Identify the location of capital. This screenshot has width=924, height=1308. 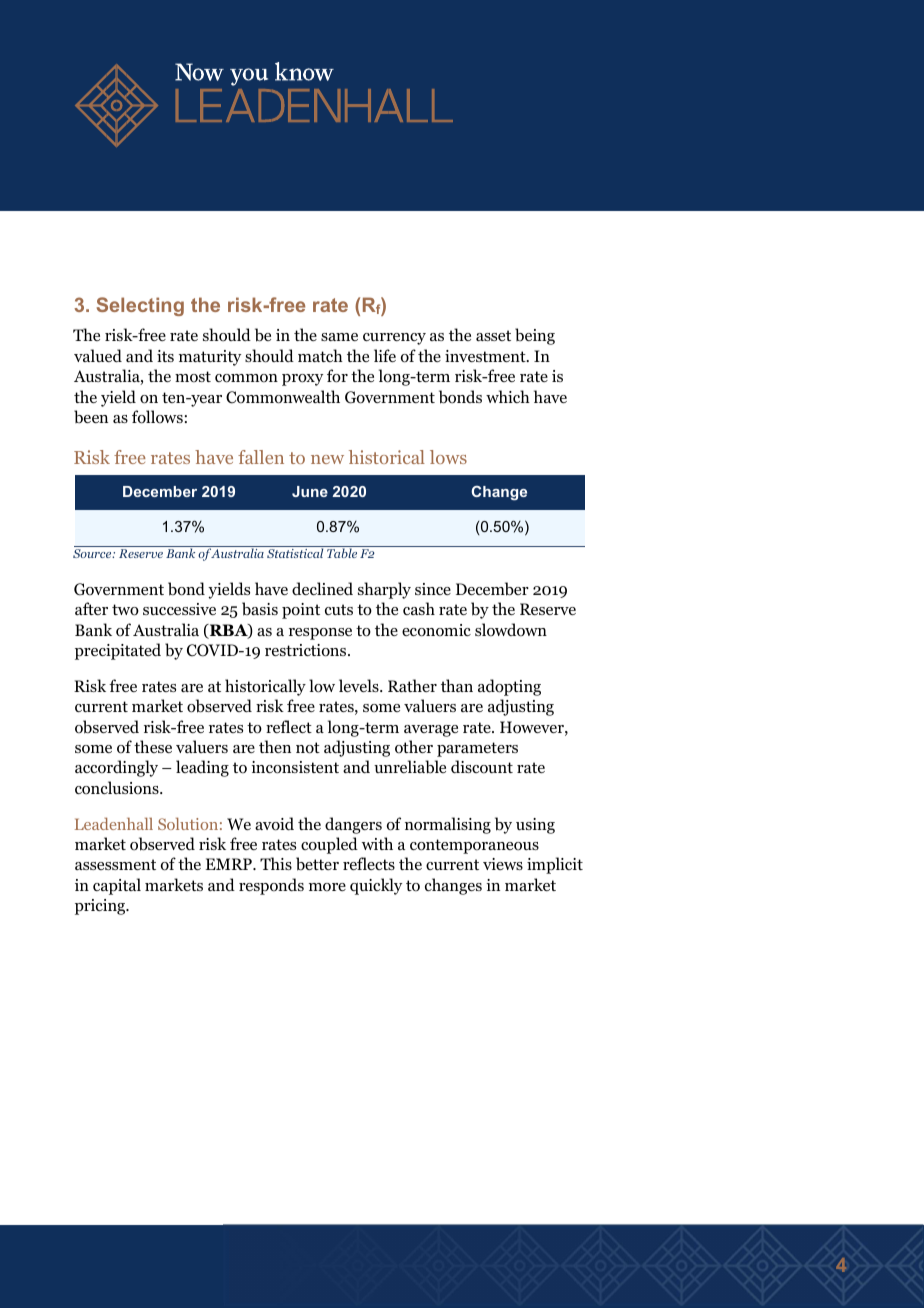
(117, 886).
